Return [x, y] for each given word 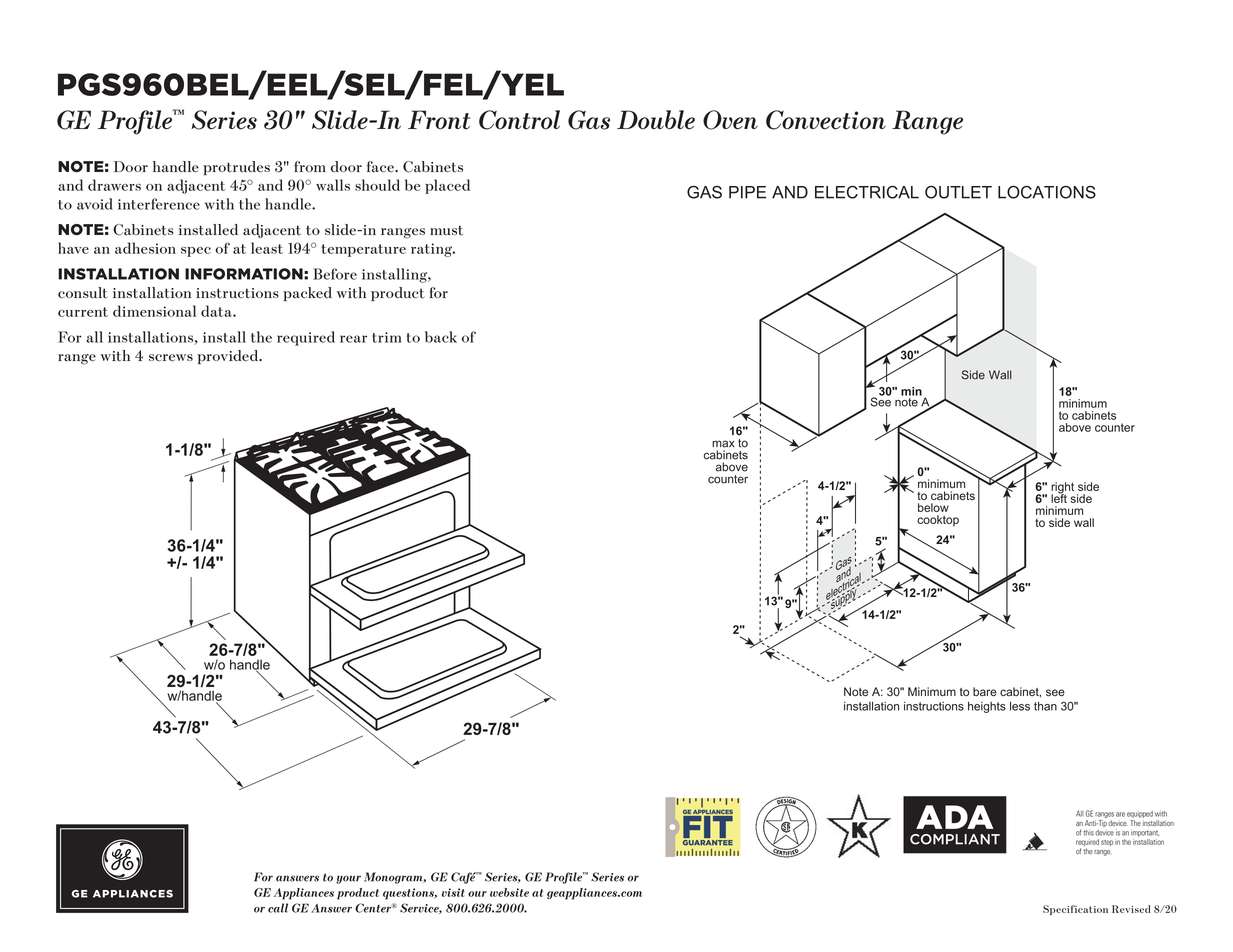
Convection [826, 120]
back [441, 337]
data [217, 311]
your [348, 879]
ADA [955, 817]
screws [171, 358]
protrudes [236, 168]
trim [387, 337]
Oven [730, 120]
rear [353, 339]
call [278, 908]
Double [656, 120]
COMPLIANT [955, 839]
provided [229, 357]
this [1088, 833]
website [509, 892]
